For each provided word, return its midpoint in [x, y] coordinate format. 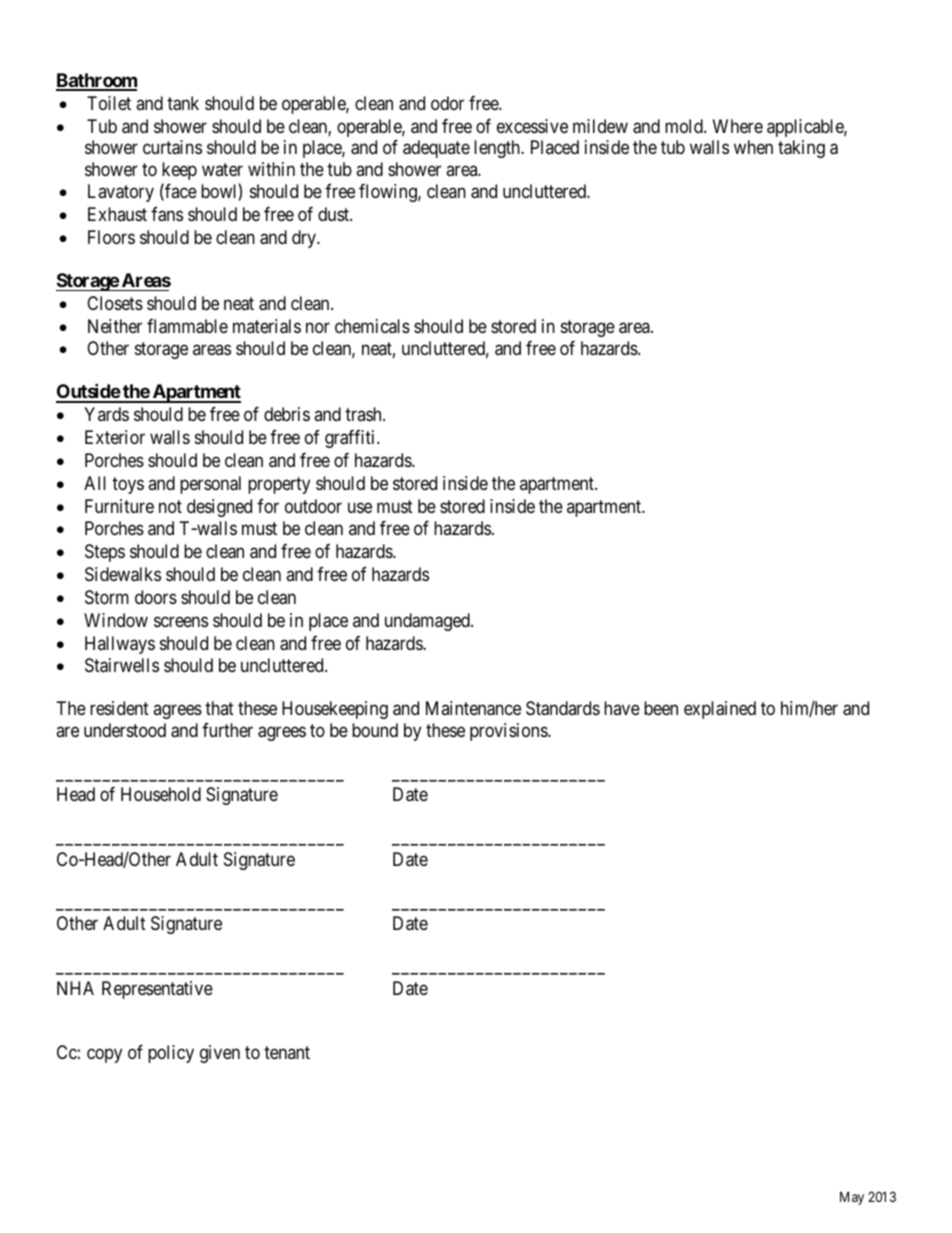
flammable [187, 326]
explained [720, 710]
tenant [287, 1052]
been [661, 708]
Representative [157, 990]
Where [738, 126]
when [753, 147]
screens [181, 621]
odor [447, 103]
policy [171, 1054]
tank [183, 103]
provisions [509, 732]
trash [364, 414]
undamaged [428, 622]
